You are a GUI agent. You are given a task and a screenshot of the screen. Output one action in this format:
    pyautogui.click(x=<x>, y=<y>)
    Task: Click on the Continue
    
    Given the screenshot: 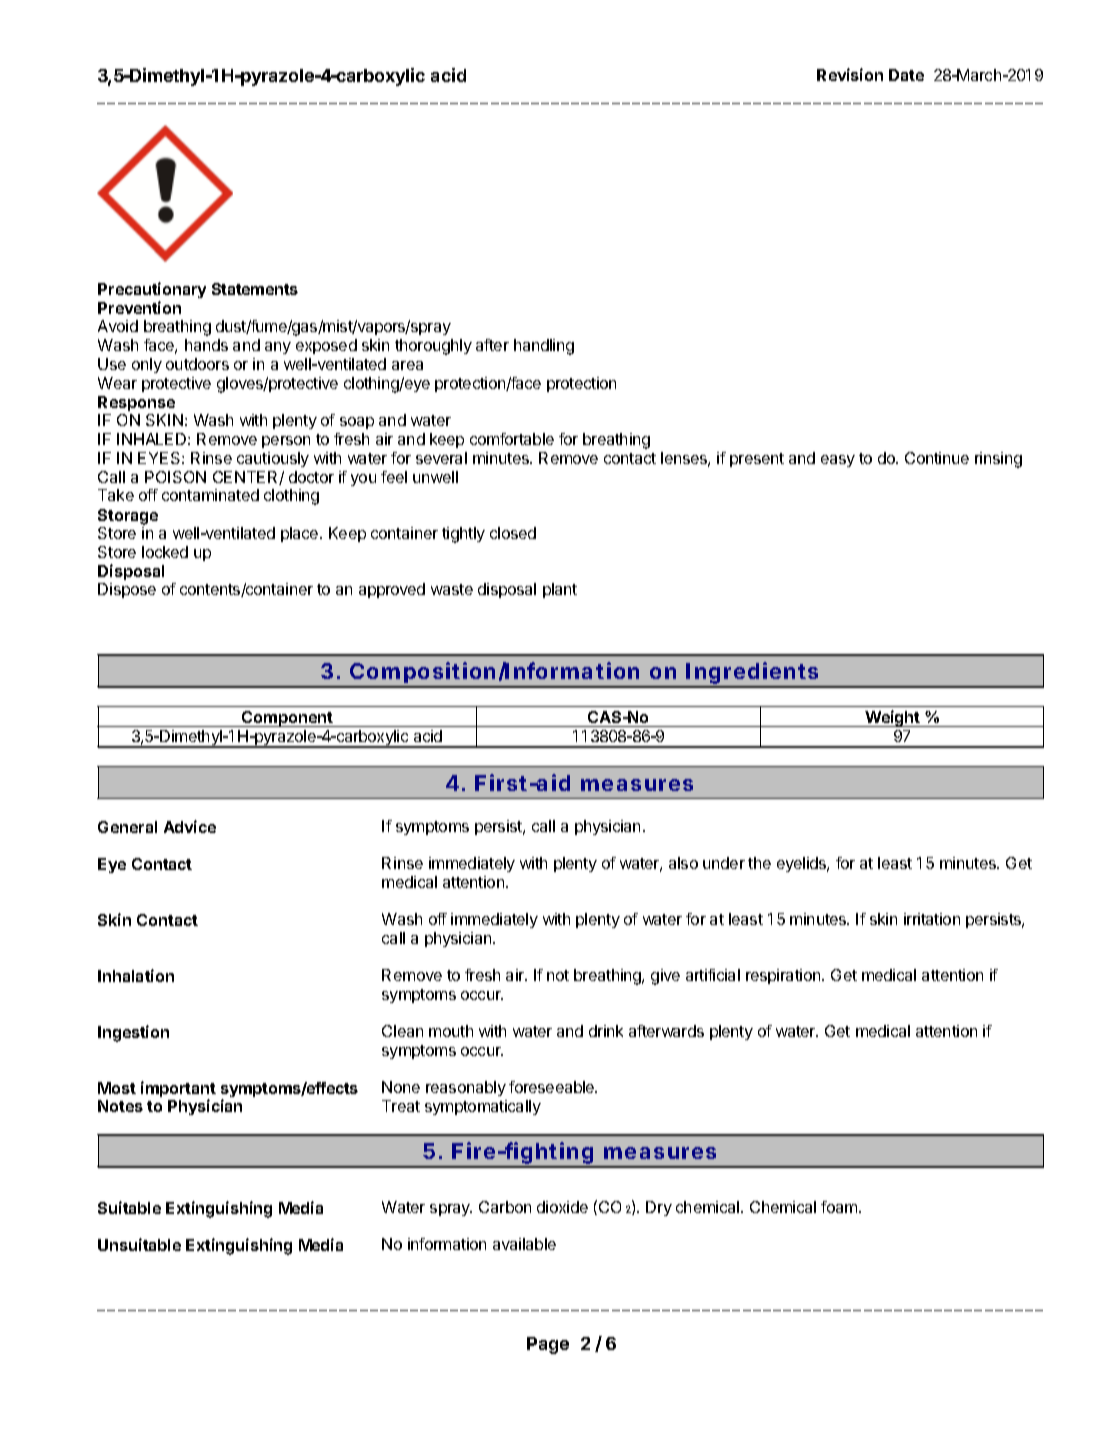 What is the action you would take?
    pyautogui.click(x=937, y=458)
